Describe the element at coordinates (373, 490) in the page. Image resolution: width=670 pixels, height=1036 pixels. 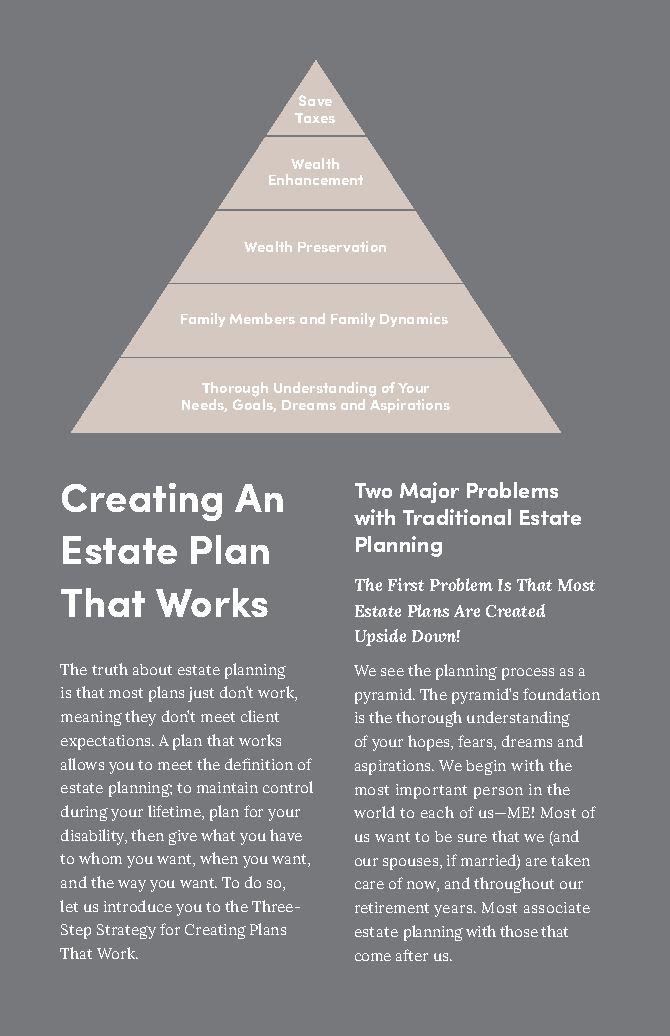
I see `Two` at that location.
